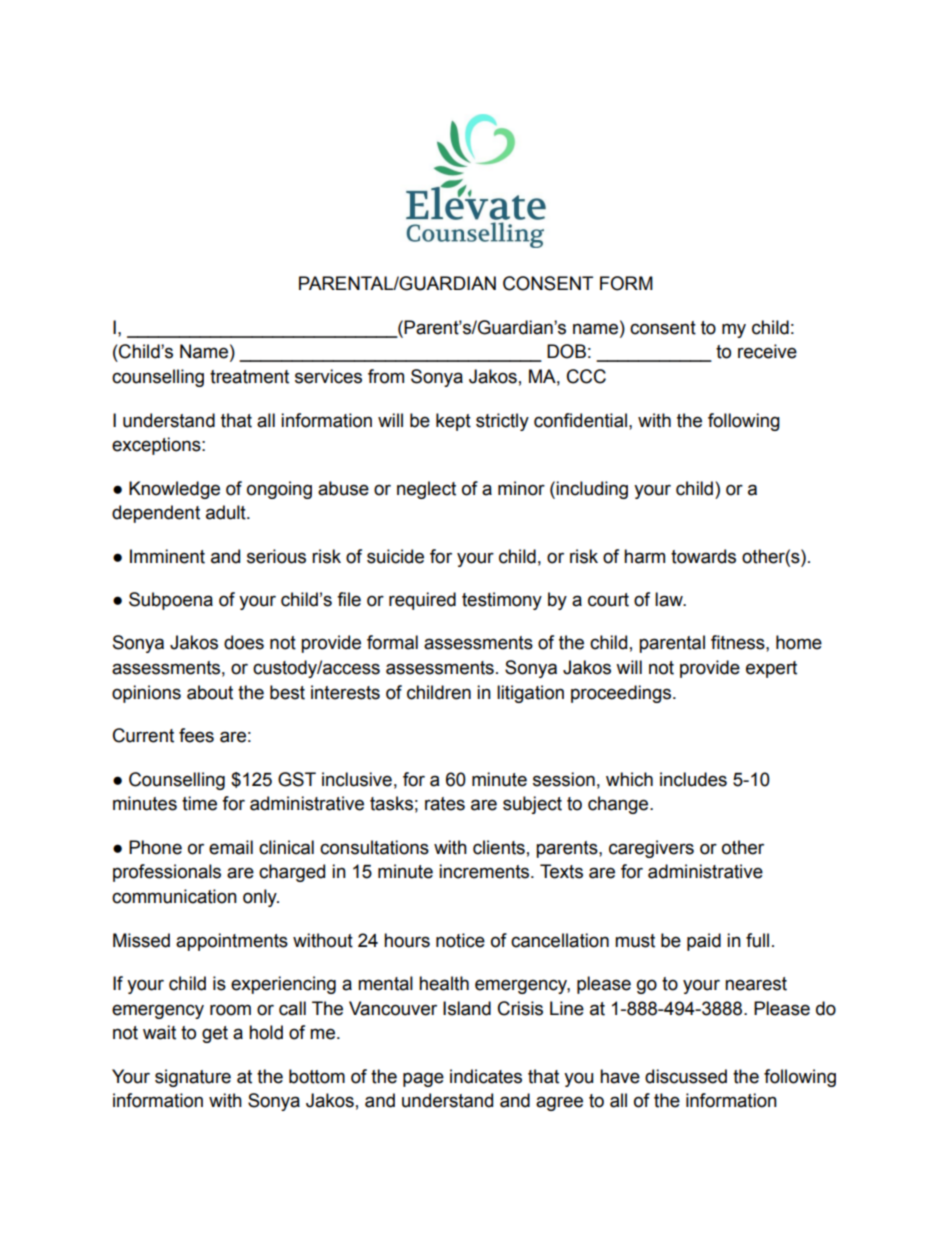 The image size is (952, 1233). Describe the element at coordinates (703, 556) in the document. I see `towards` at that location.
